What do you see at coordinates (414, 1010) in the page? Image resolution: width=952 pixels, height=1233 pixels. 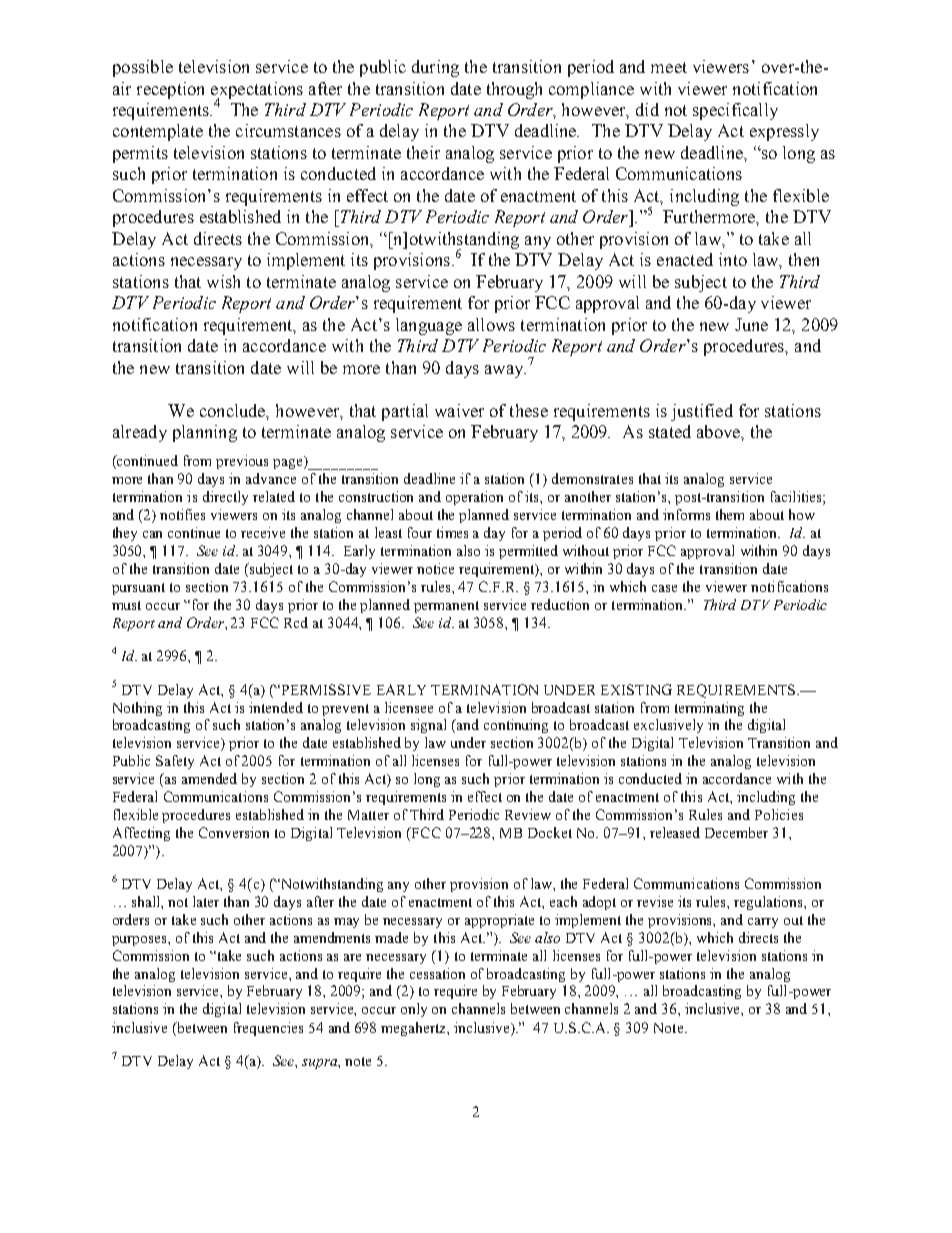 I see `only` at bounding box center [414, 1010].
